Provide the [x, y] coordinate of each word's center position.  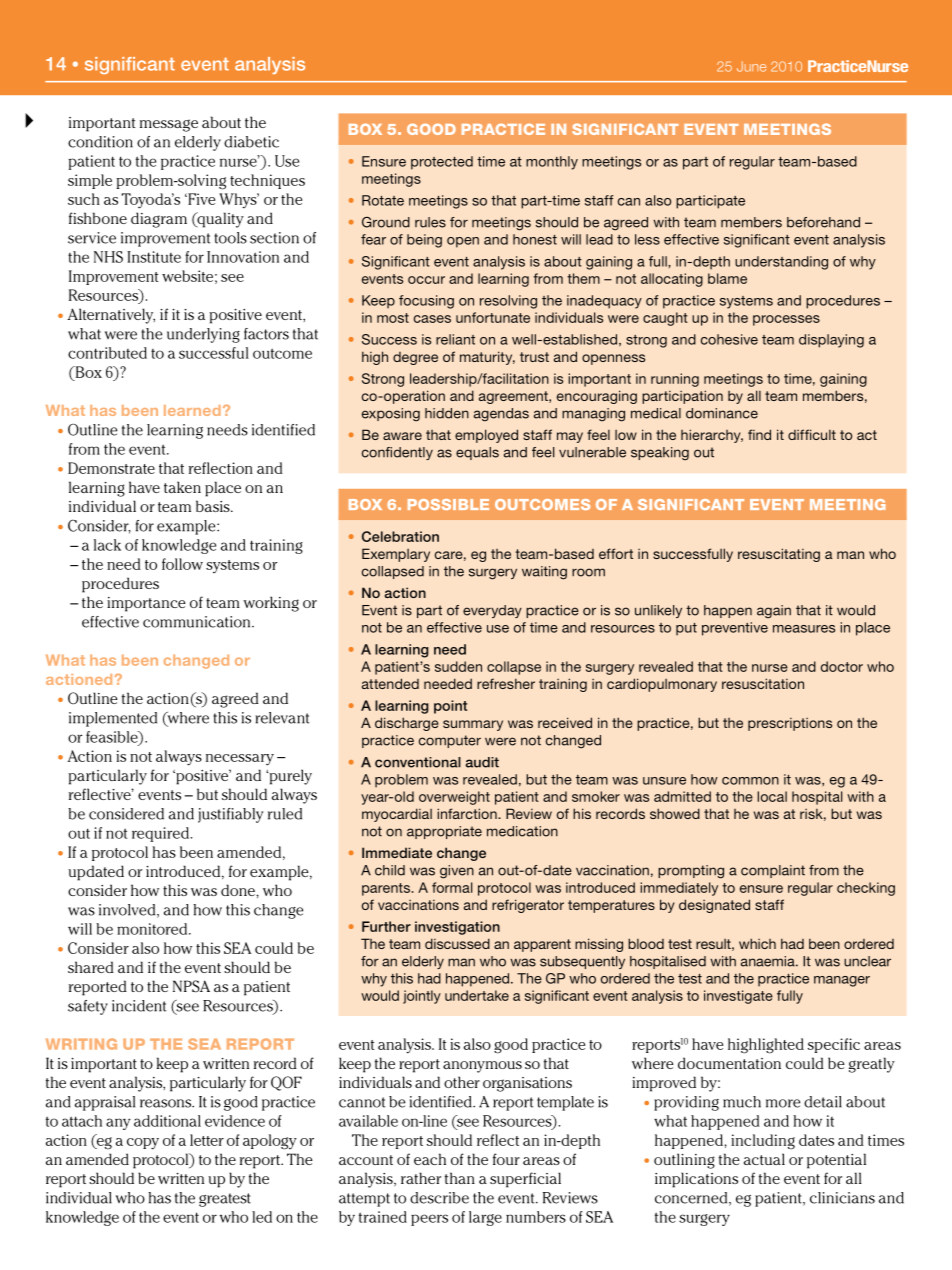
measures [804, 629]
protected [442, 163]
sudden [458, 666]
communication [198, 622]
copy [143, 1144]
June [751, 66]
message [169, 125]
